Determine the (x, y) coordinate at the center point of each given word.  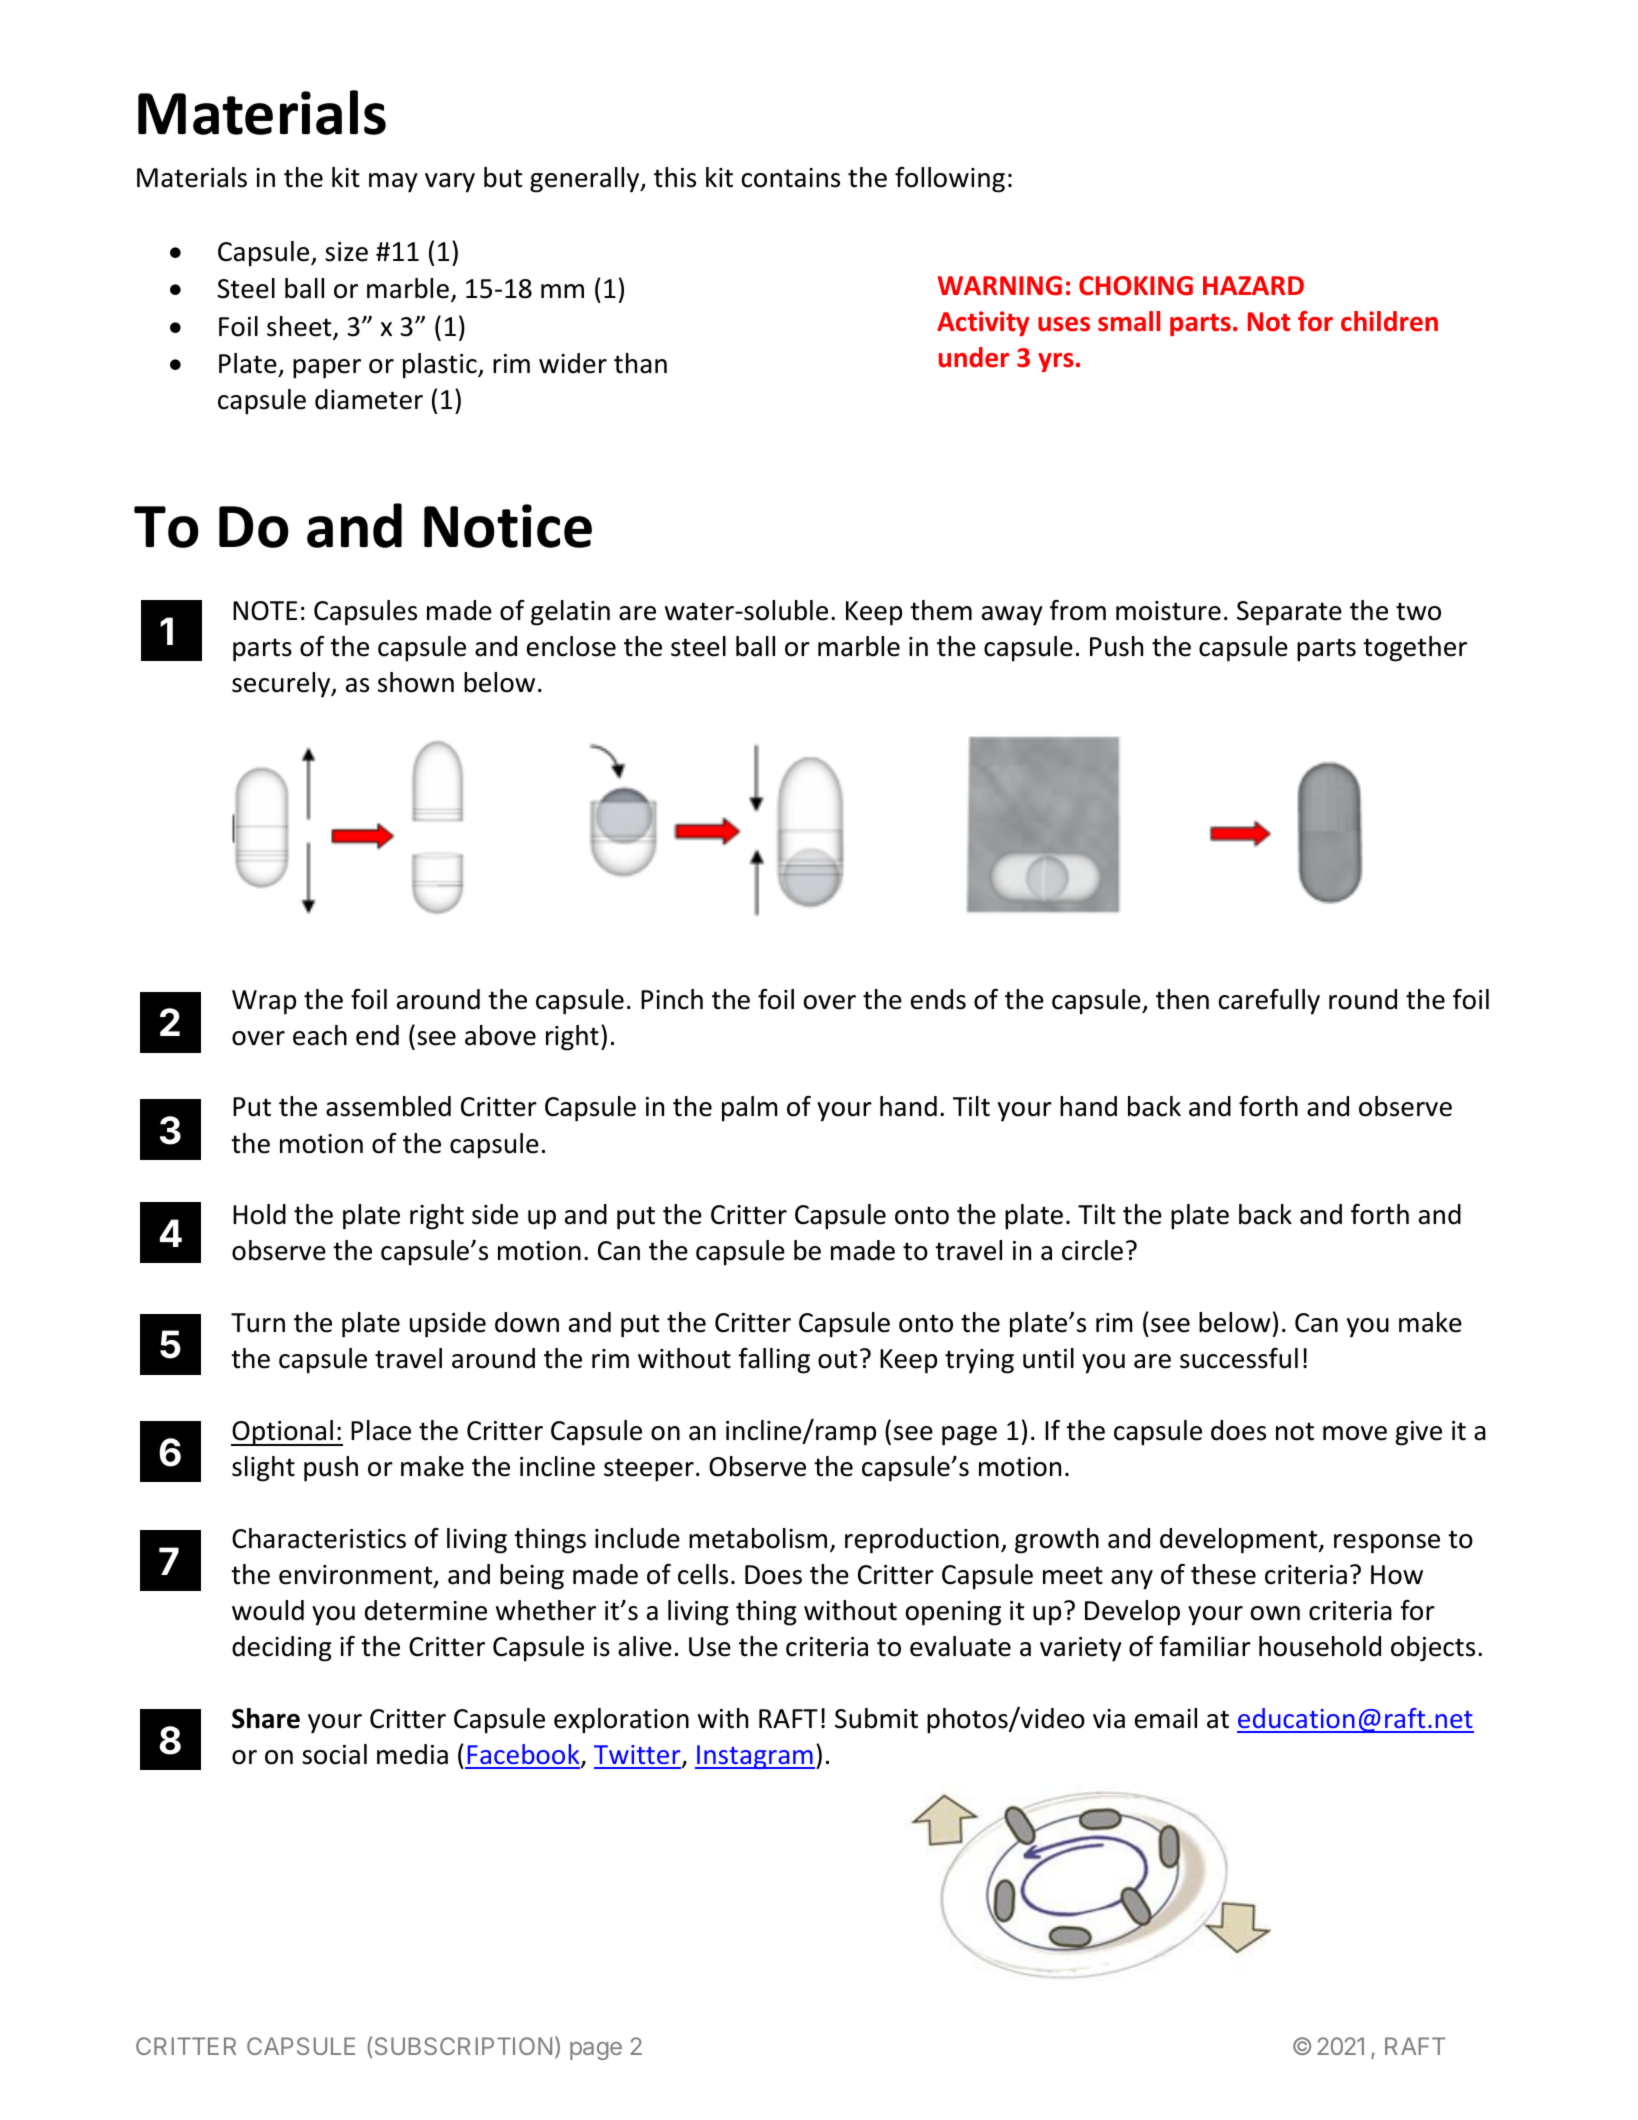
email (1166, 1718)
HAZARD (1253, 285)
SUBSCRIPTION (463, 2046)
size (346, 252)
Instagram (755, 1757)
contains (791, 178)
